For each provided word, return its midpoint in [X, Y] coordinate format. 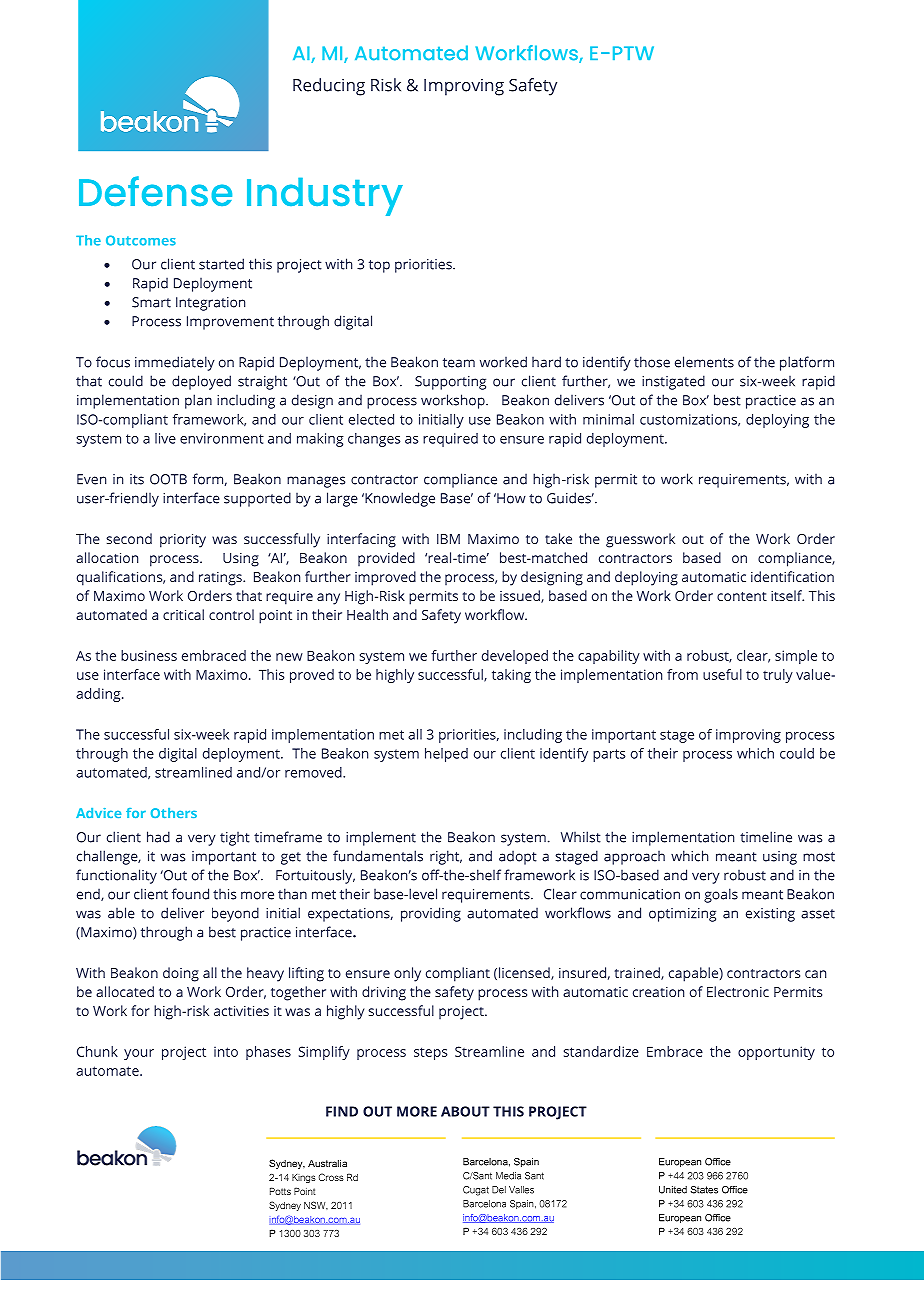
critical [183, 614]
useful [722, 674]
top [379, 266]
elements [704, 362]
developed [515, 657]
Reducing [329, 87]
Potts [280, 1191]
